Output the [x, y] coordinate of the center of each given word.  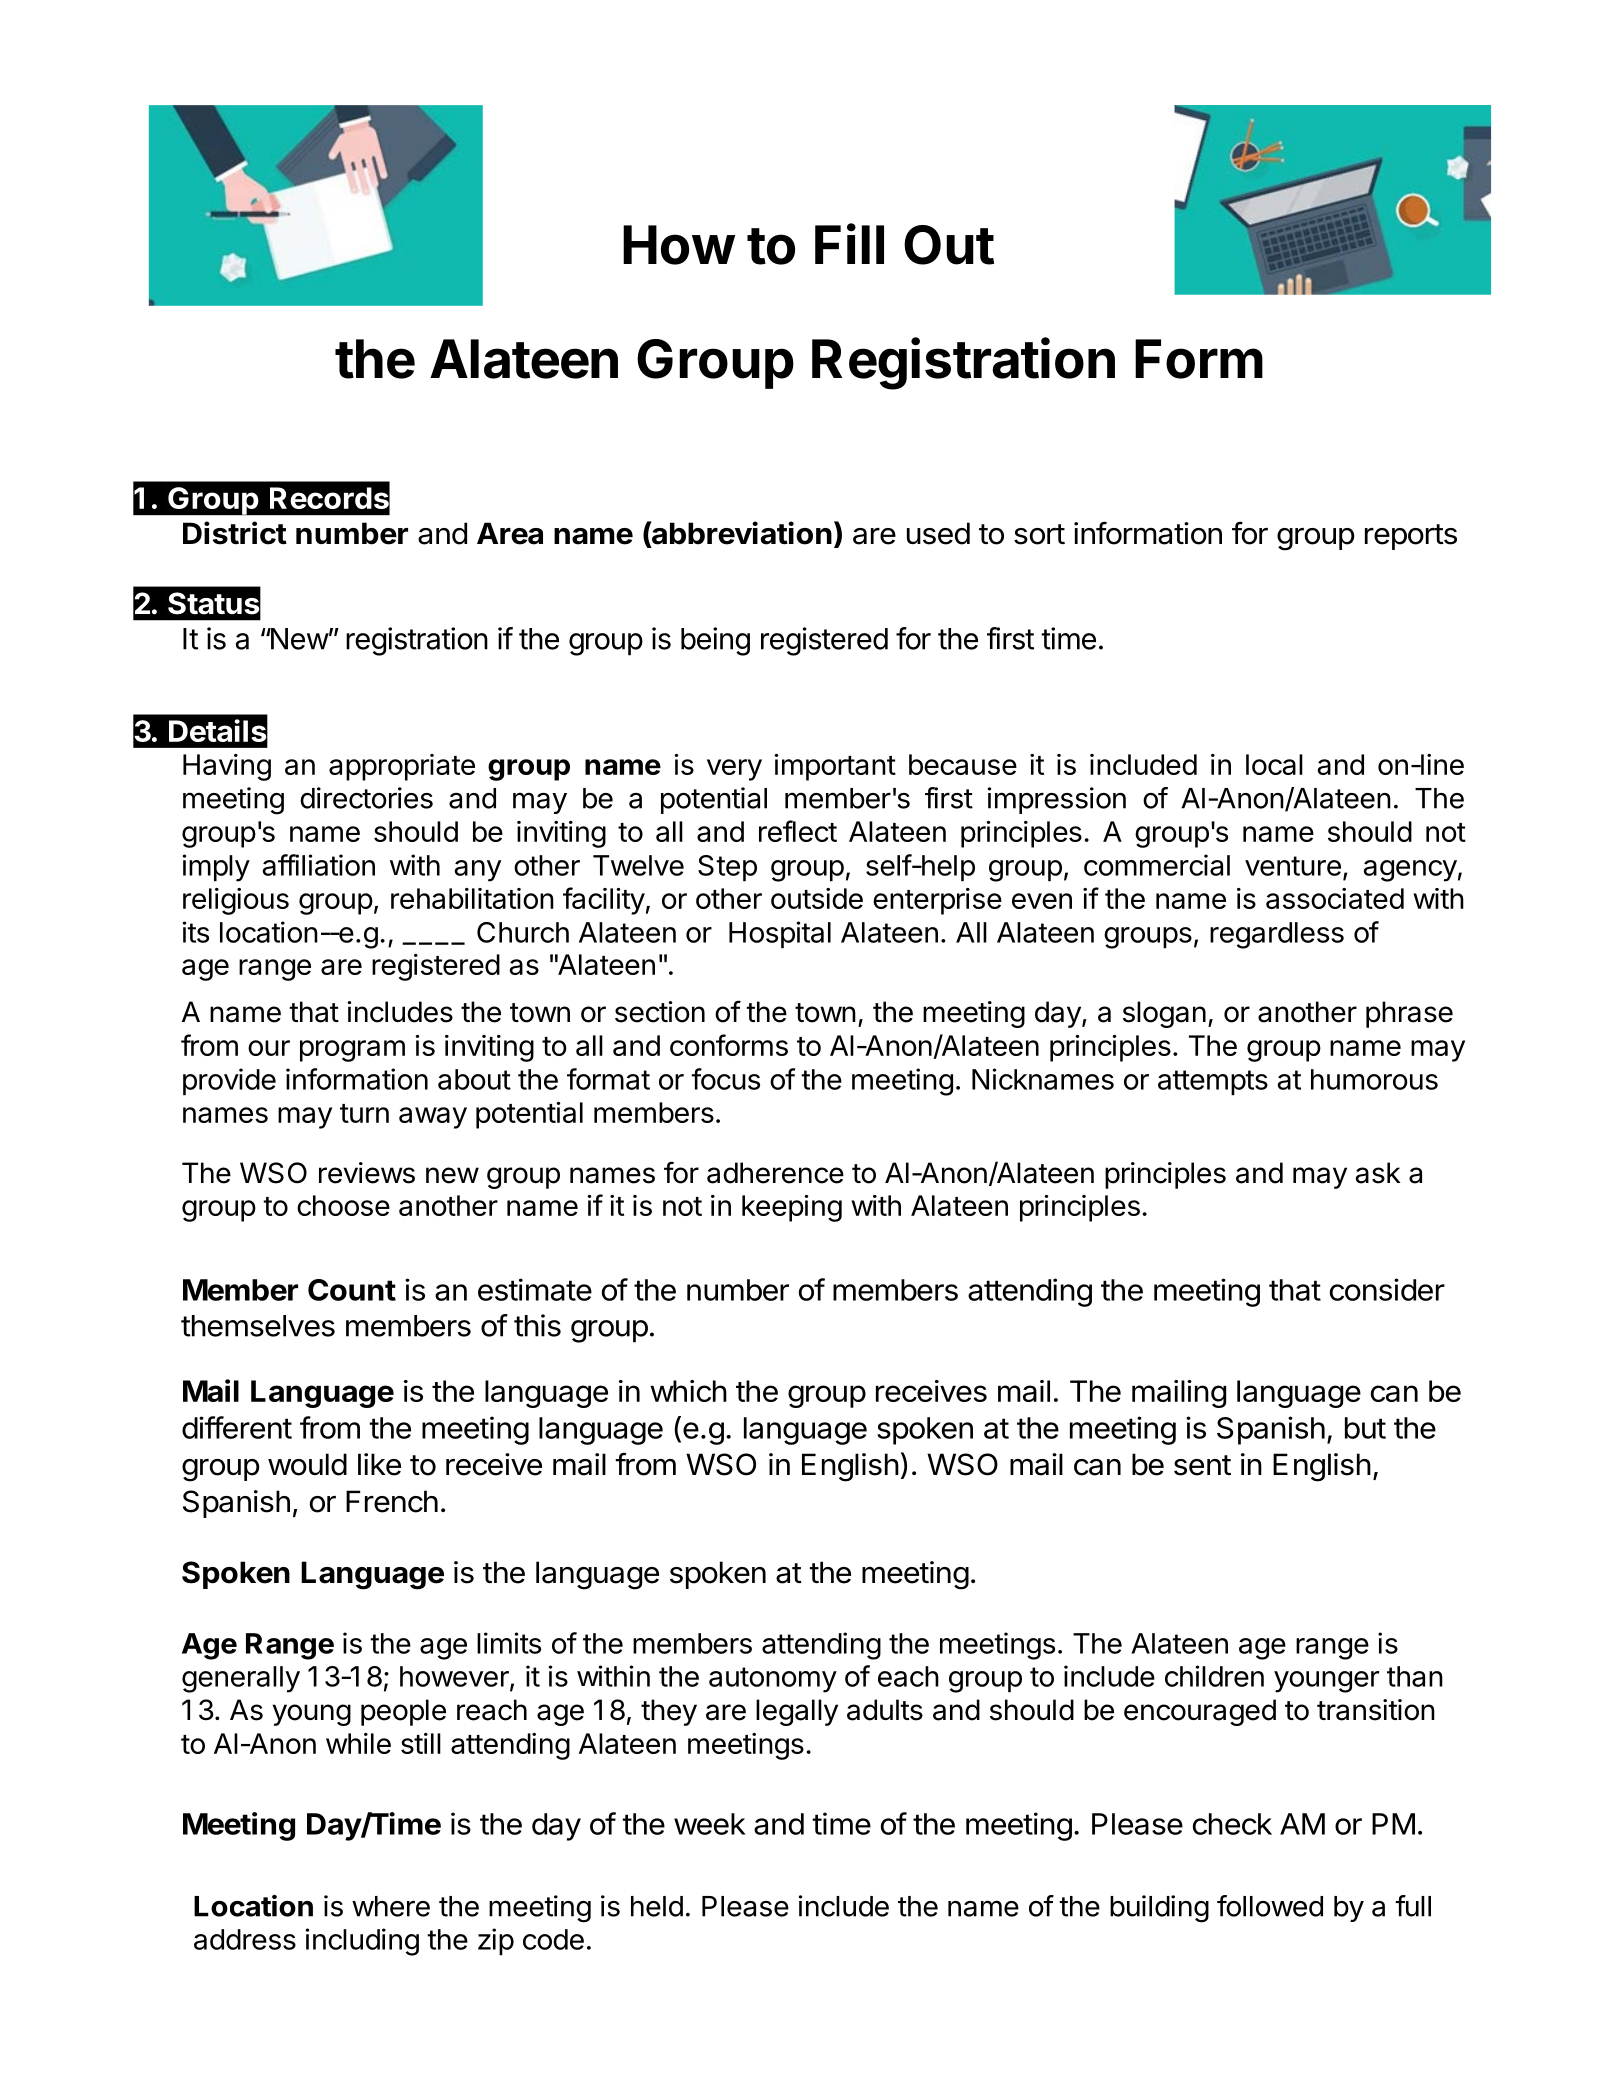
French [392, 1501]
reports [1411, 537]
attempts [1213, 1083]
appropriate [402, 767]
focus [725, 1079]
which [688, 1391]
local [1274, 764]
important [835, 767]
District [235, 533]
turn [364, 1113]
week [710, 1824]
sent [1202, 1465]
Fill [849, 243]
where [391, 1906]
